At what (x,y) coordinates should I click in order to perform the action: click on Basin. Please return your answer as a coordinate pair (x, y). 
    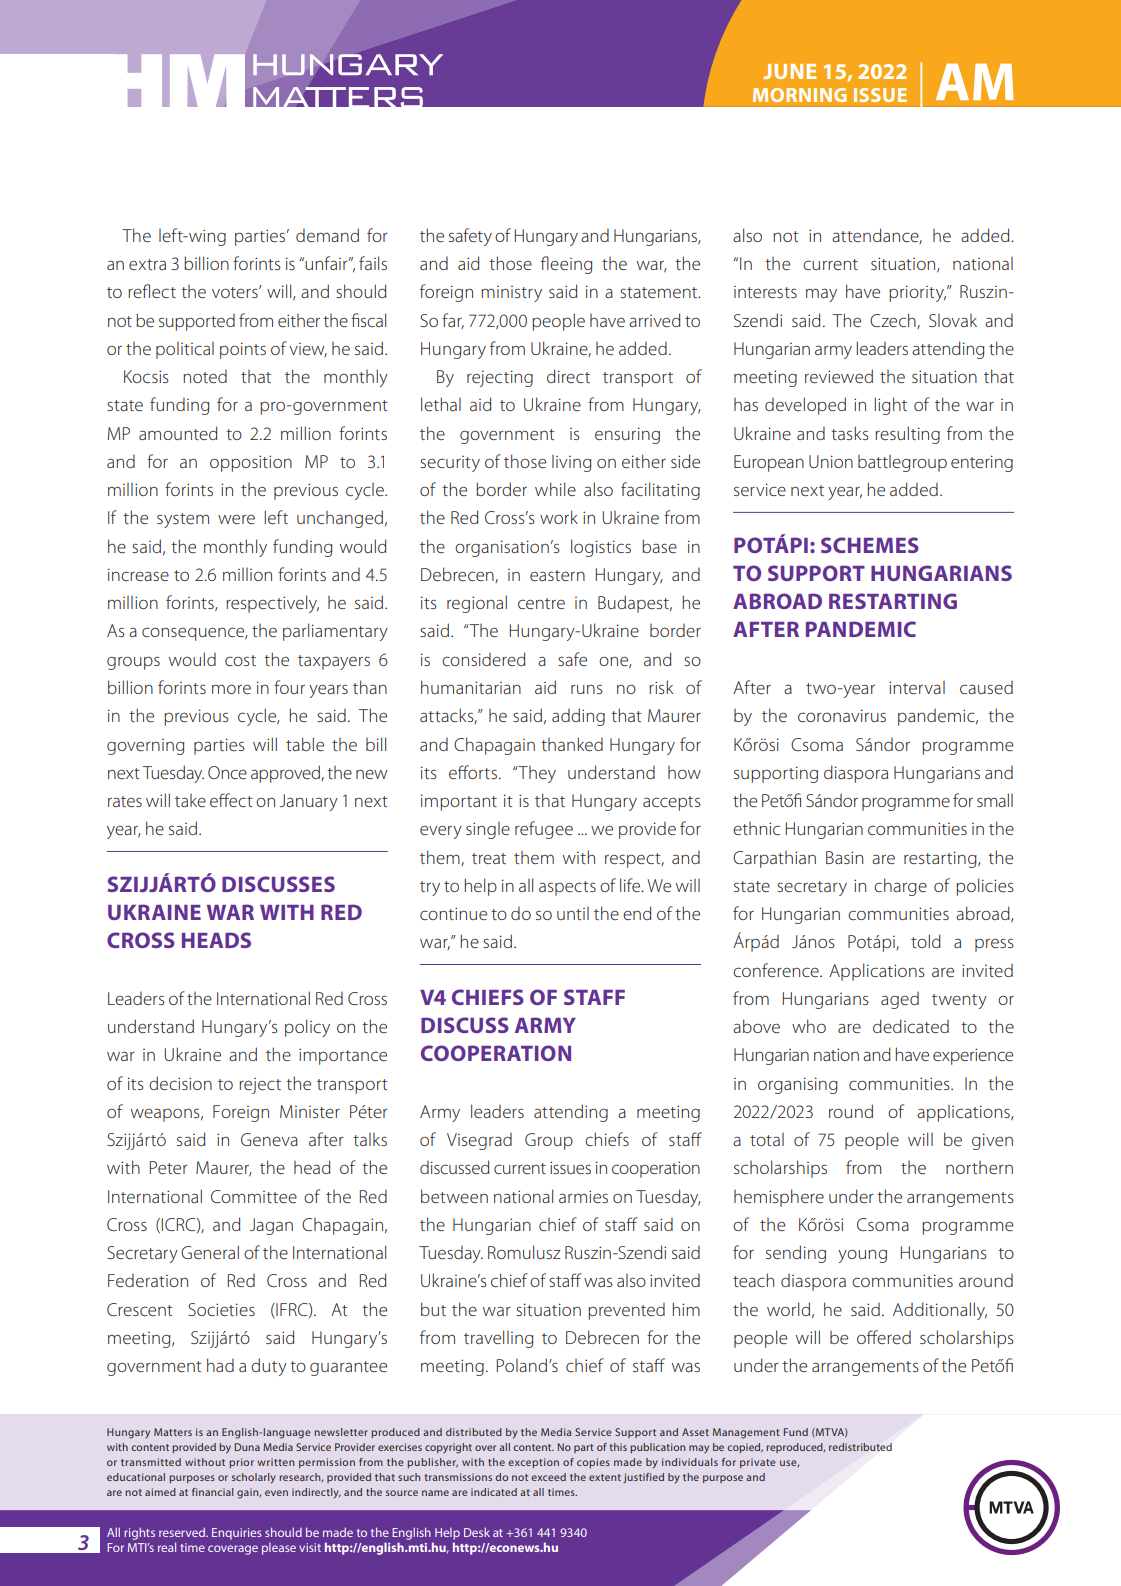
    Looking at the image, I should click on (844, 857).
